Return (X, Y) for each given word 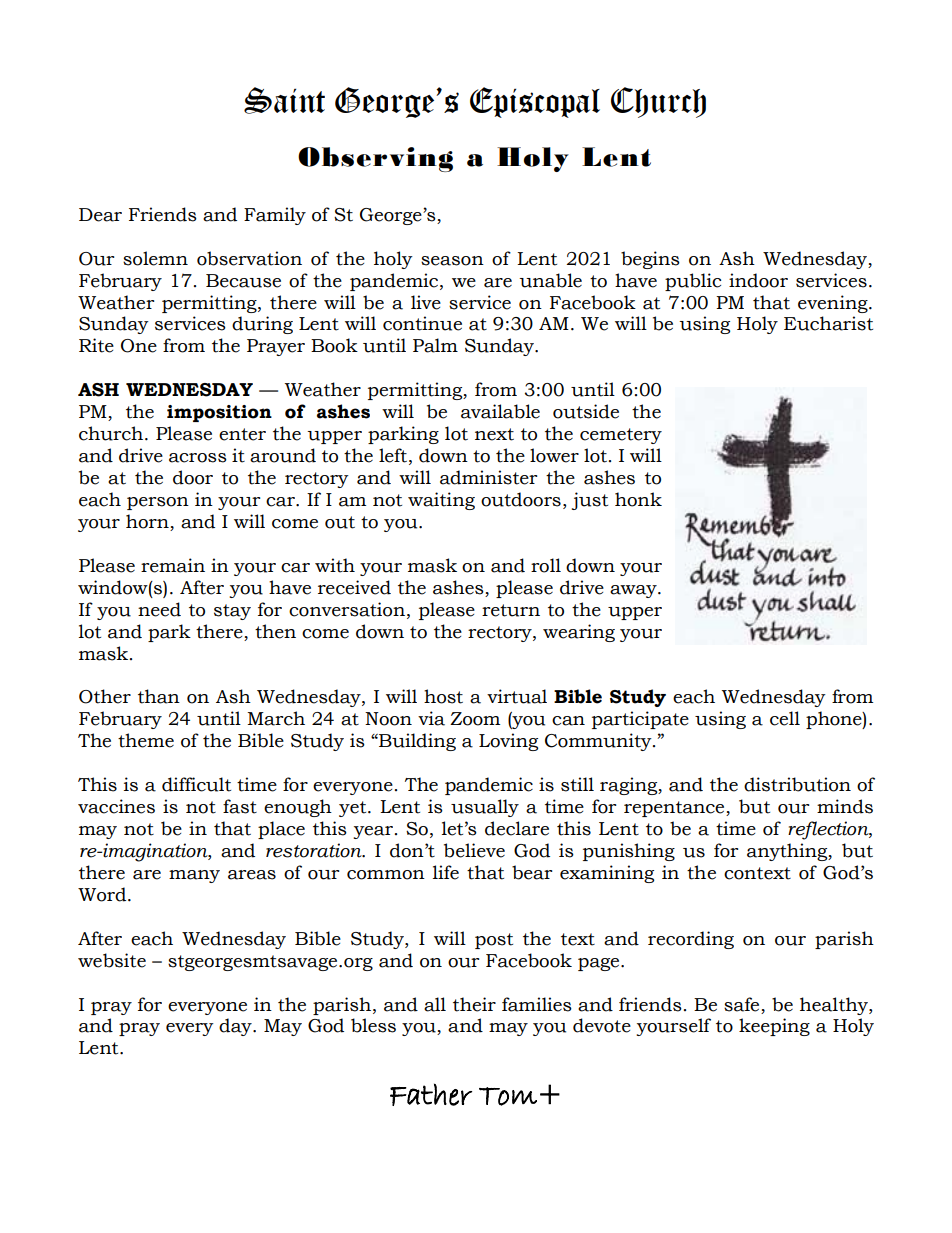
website (112, 960)
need (159, 609)
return (511, 610)
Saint (284, 100)
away (634, 591)
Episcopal (535, 102)
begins (650, 260)
